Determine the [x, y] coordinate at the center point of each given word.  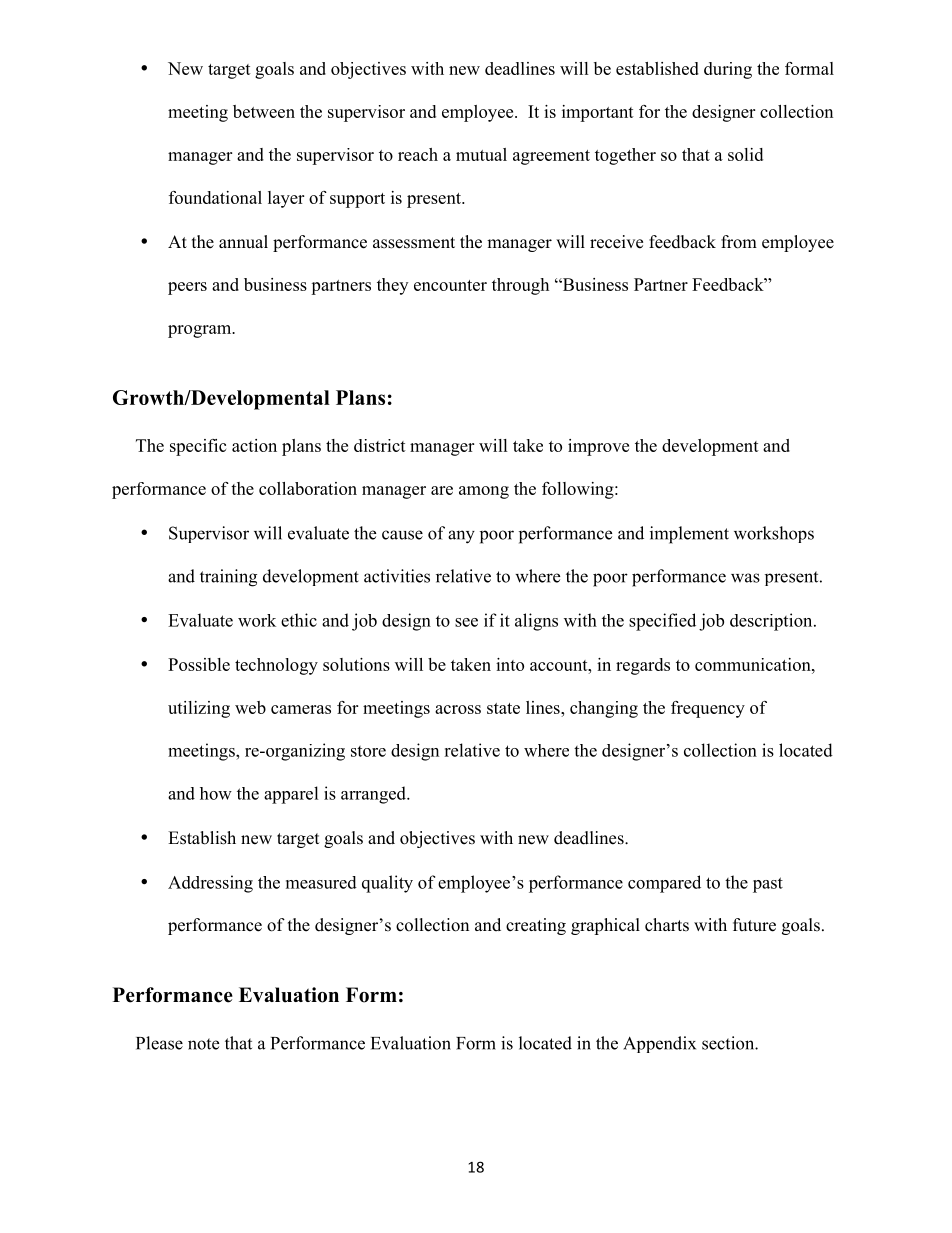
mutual [481, 154]
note [203, 1044]
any [461, 537]
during [728, 70]
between [264, 111]
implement [689, 535]
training [228, 578]
